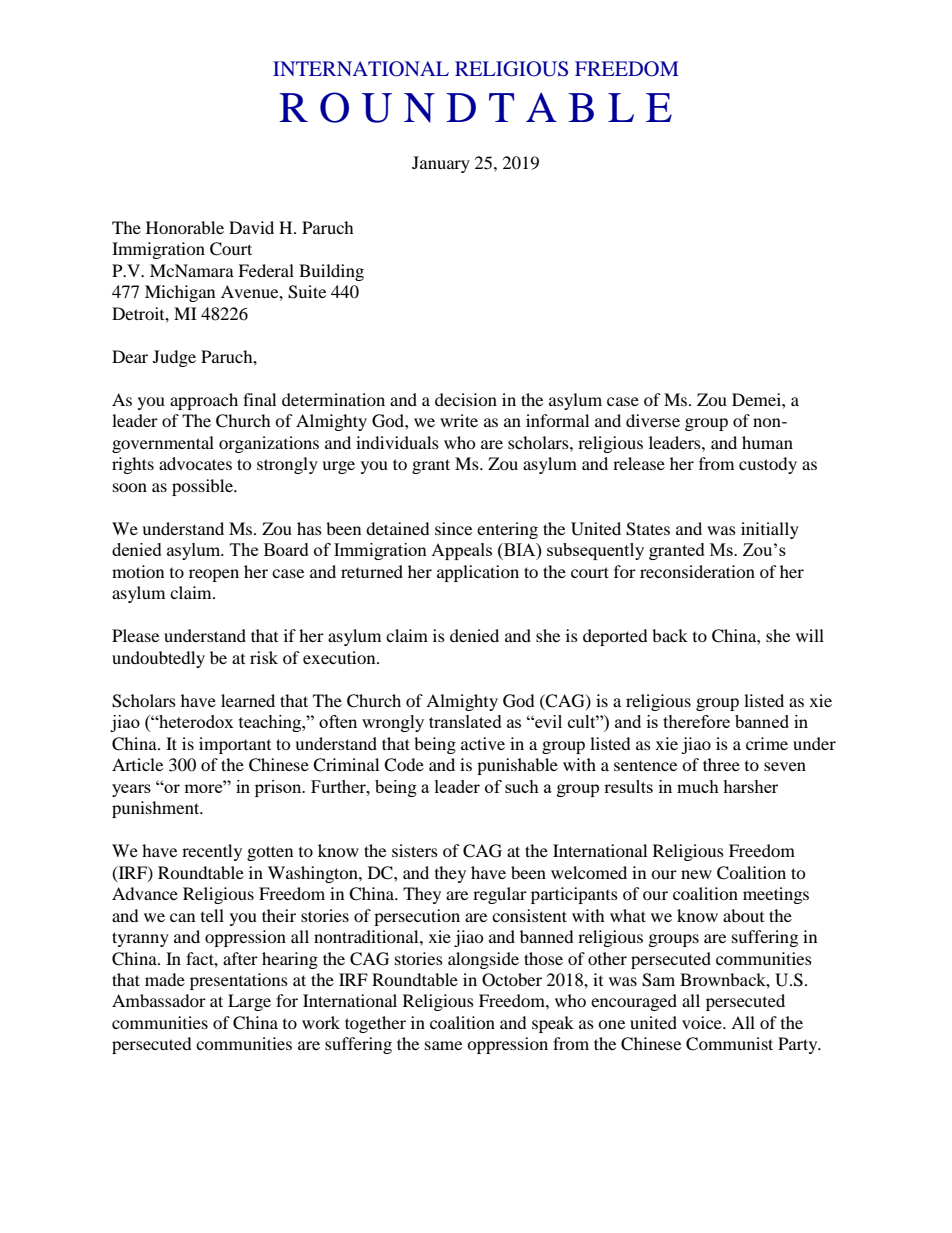 The image size is (952, 1233). What do you see at coordinates (653, 420) in the document?
I see `diverse` at bounding box center [653, 420].
